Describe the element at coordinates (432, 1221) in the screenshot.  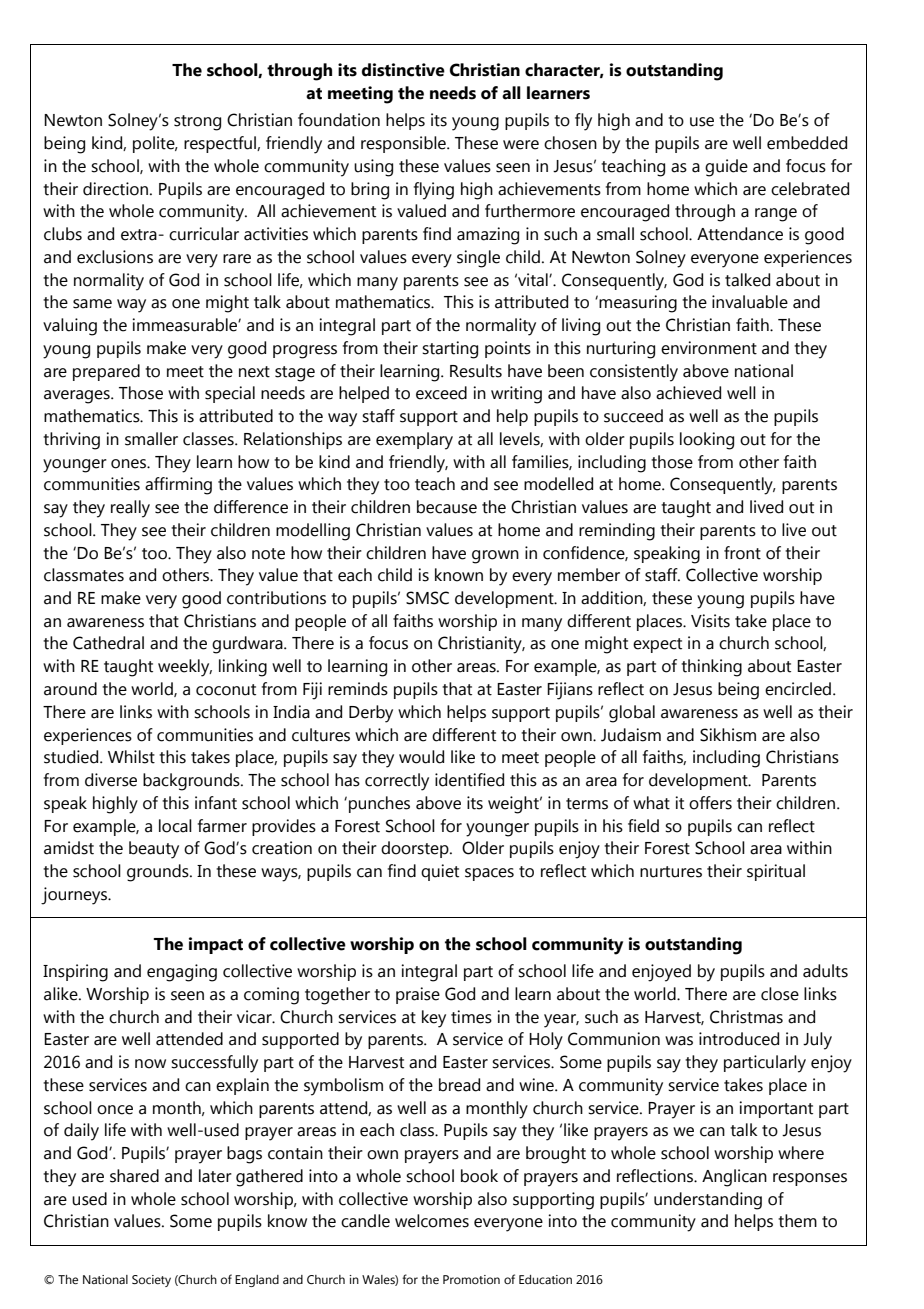
I see `welcomes` at that location.
